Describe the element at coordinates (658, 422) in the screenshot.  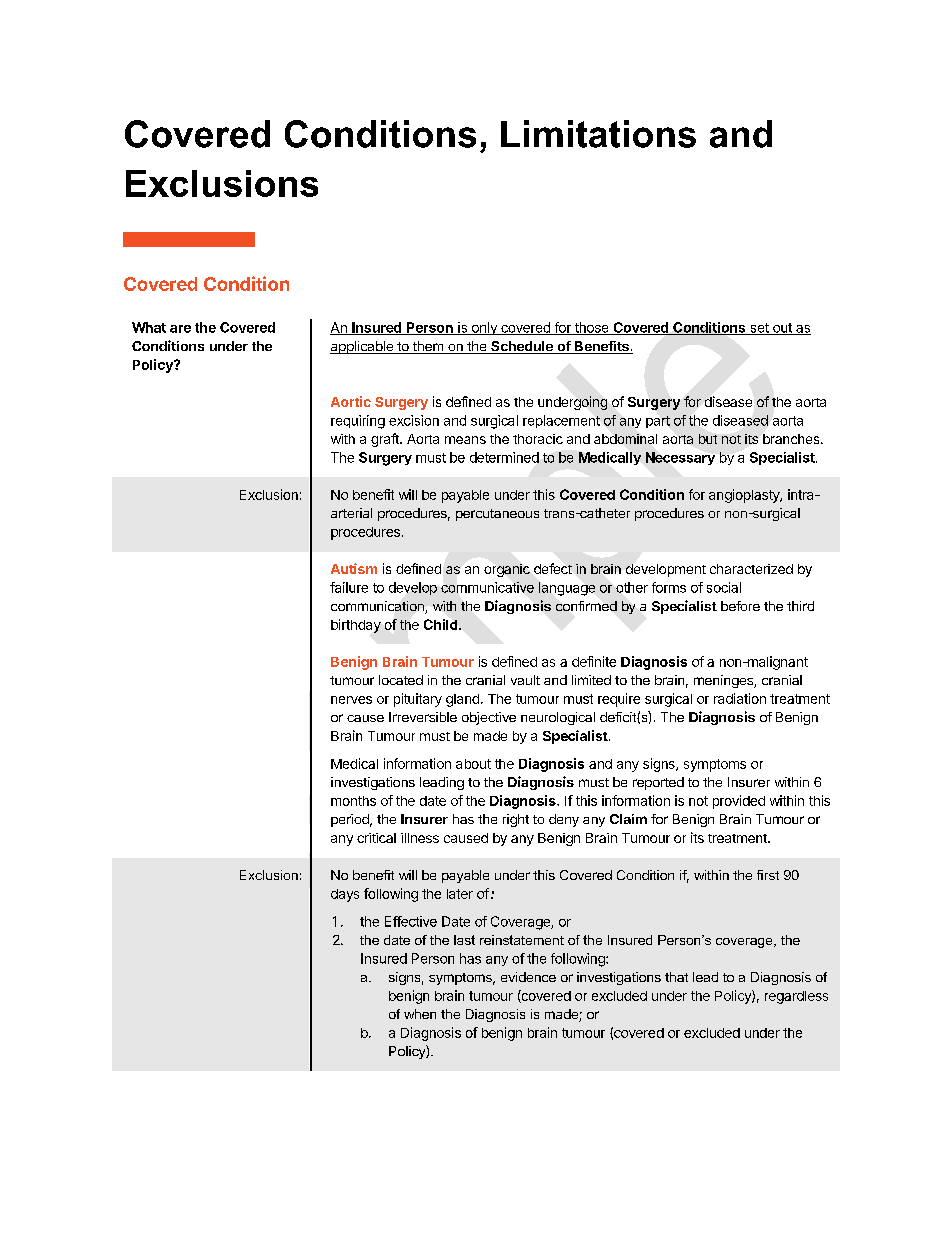
I see `part` at that location.
